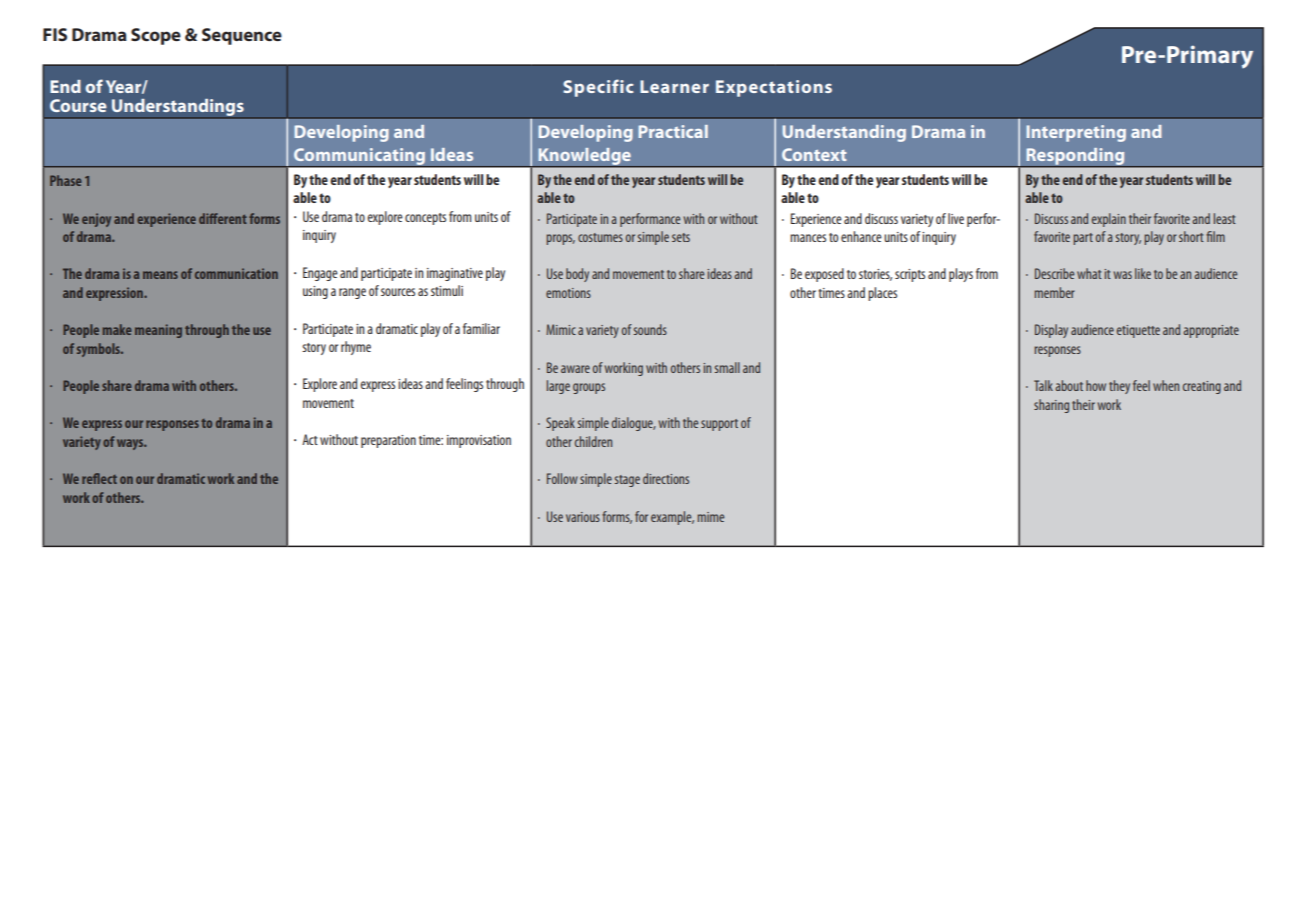 This document has height=924, width=1308. Describe the element at coordinates (774, 88) in the document. I see `Expectations` at that location.
